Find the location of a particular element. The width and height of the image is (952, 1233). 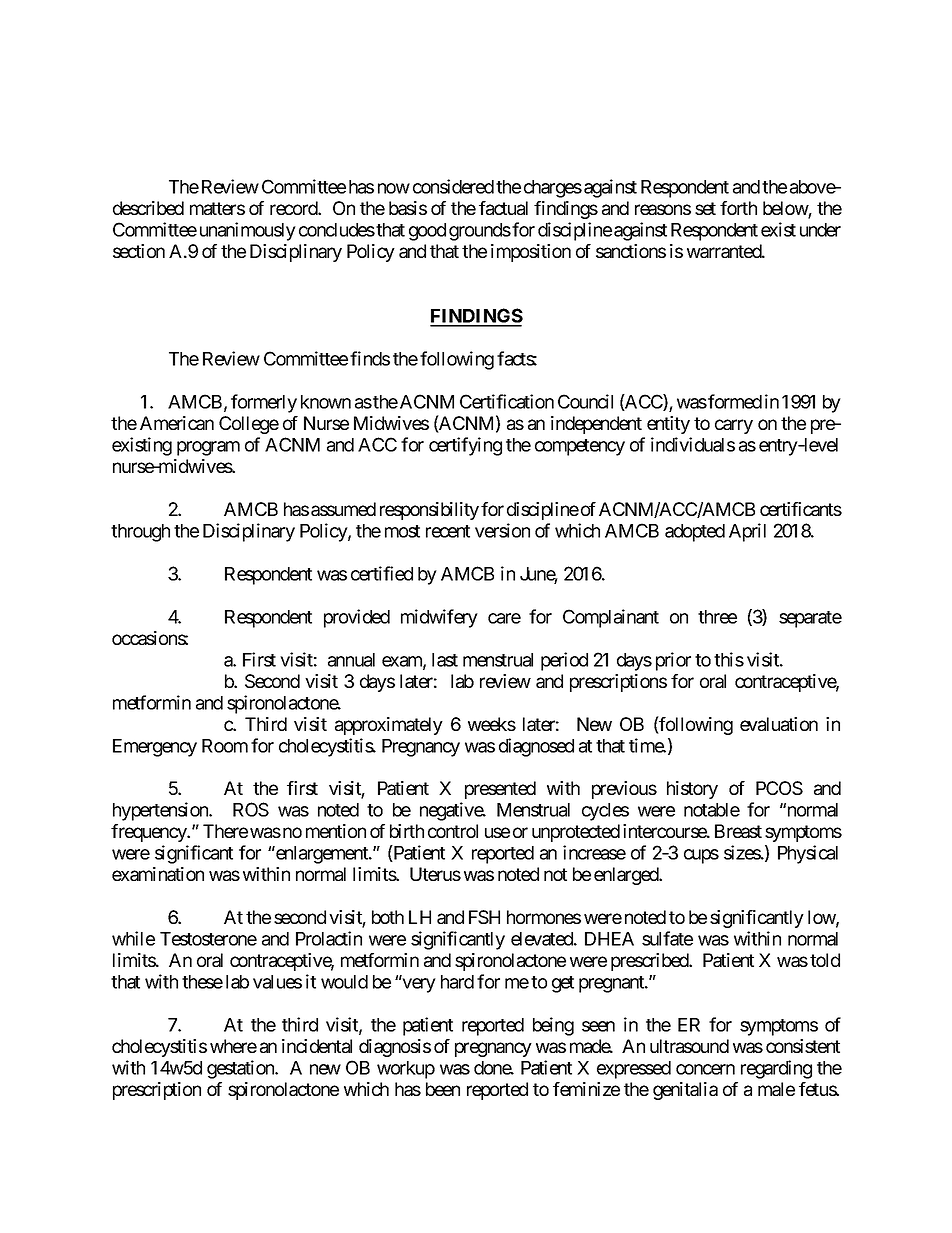

gestation is located at coordinates (241, 1069).
